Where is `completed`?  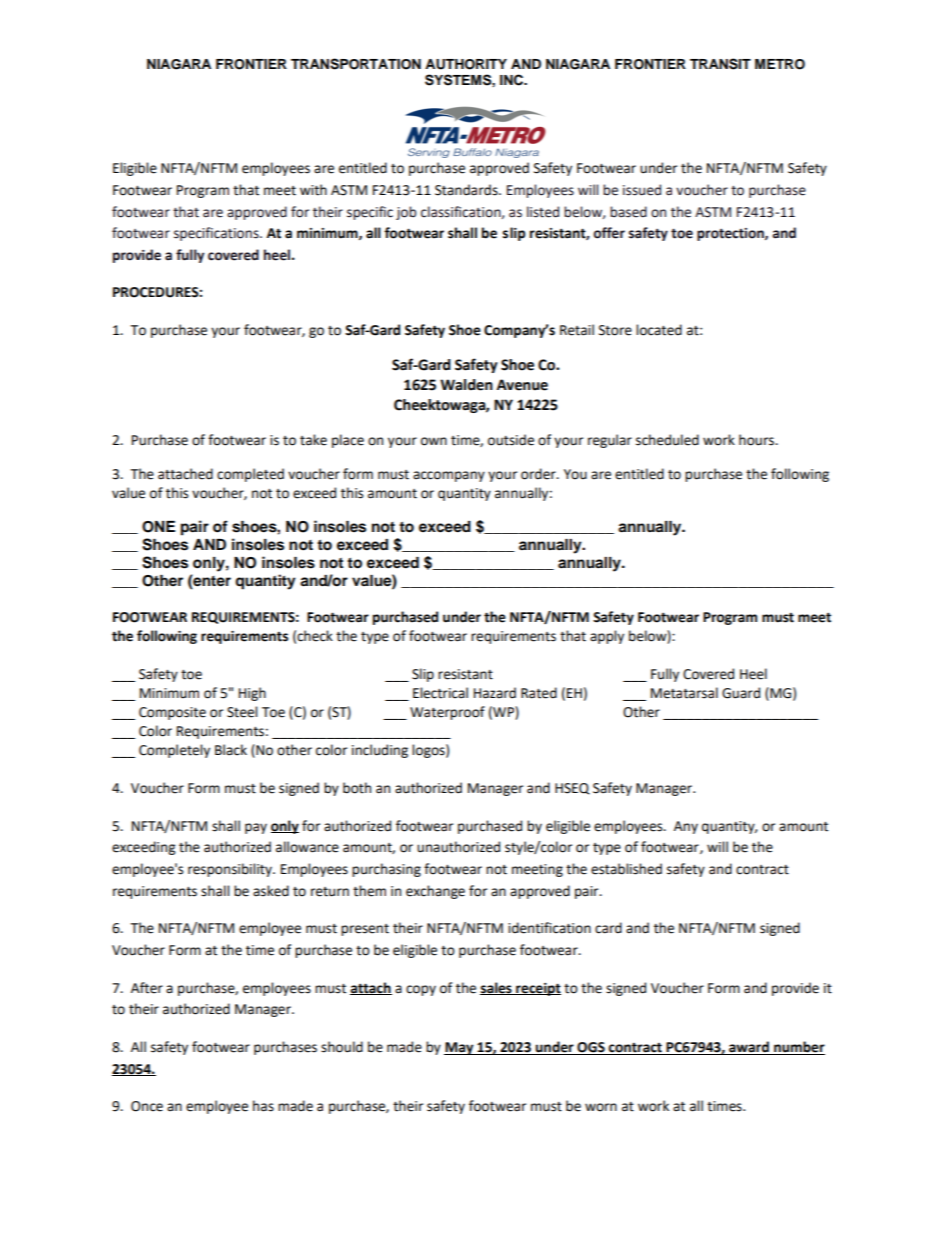 completed is located at coordinates (250, 475).
